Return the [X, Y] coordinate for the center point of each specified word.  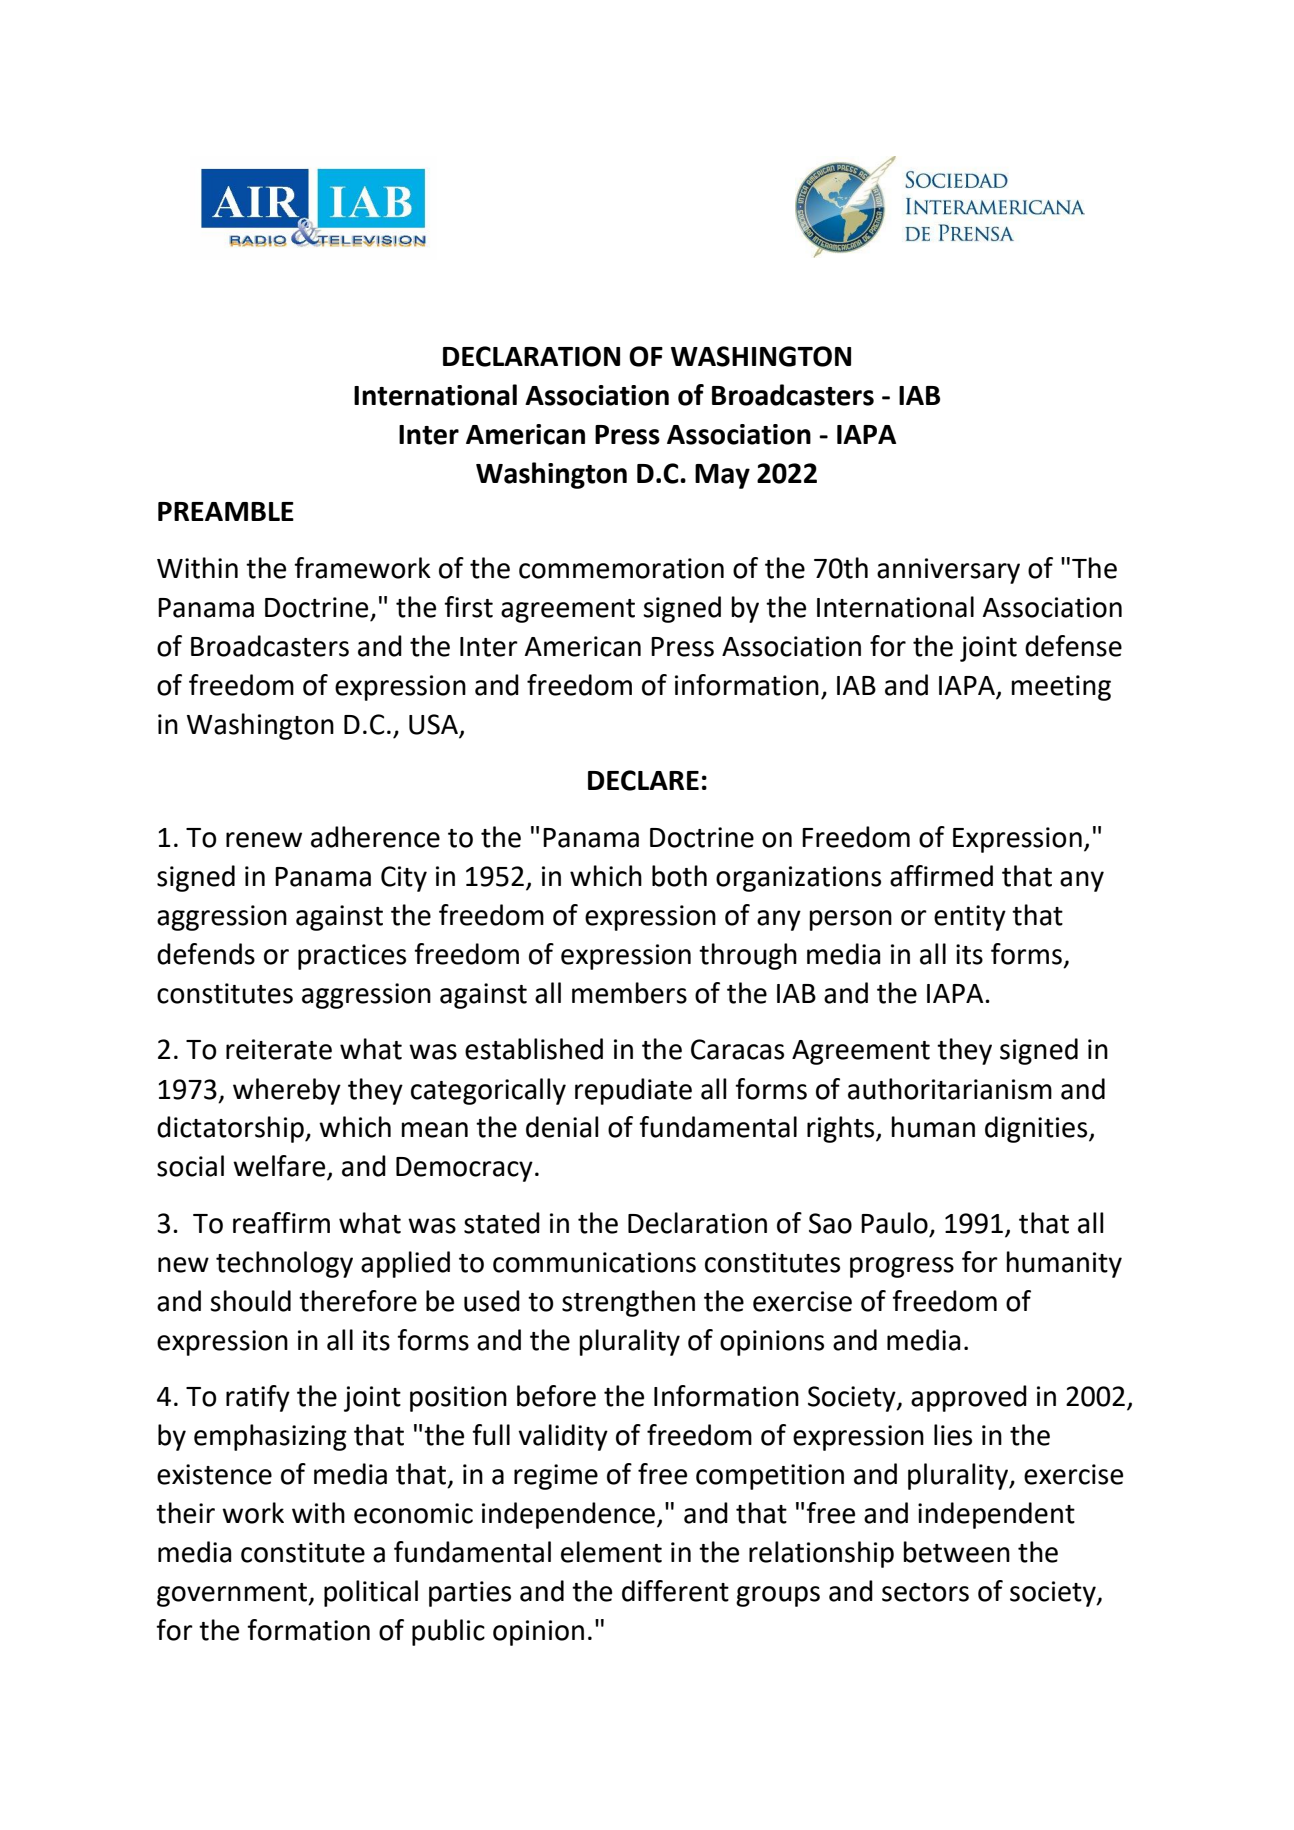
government [233, 1595]
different [675, 1591]
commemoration [621, 568]
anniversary [948, 571]
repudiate [633, 1091]
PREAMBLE [226, 511]
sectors [925, 1592]
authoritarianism [950, 1089]
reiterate [279, 1049]
